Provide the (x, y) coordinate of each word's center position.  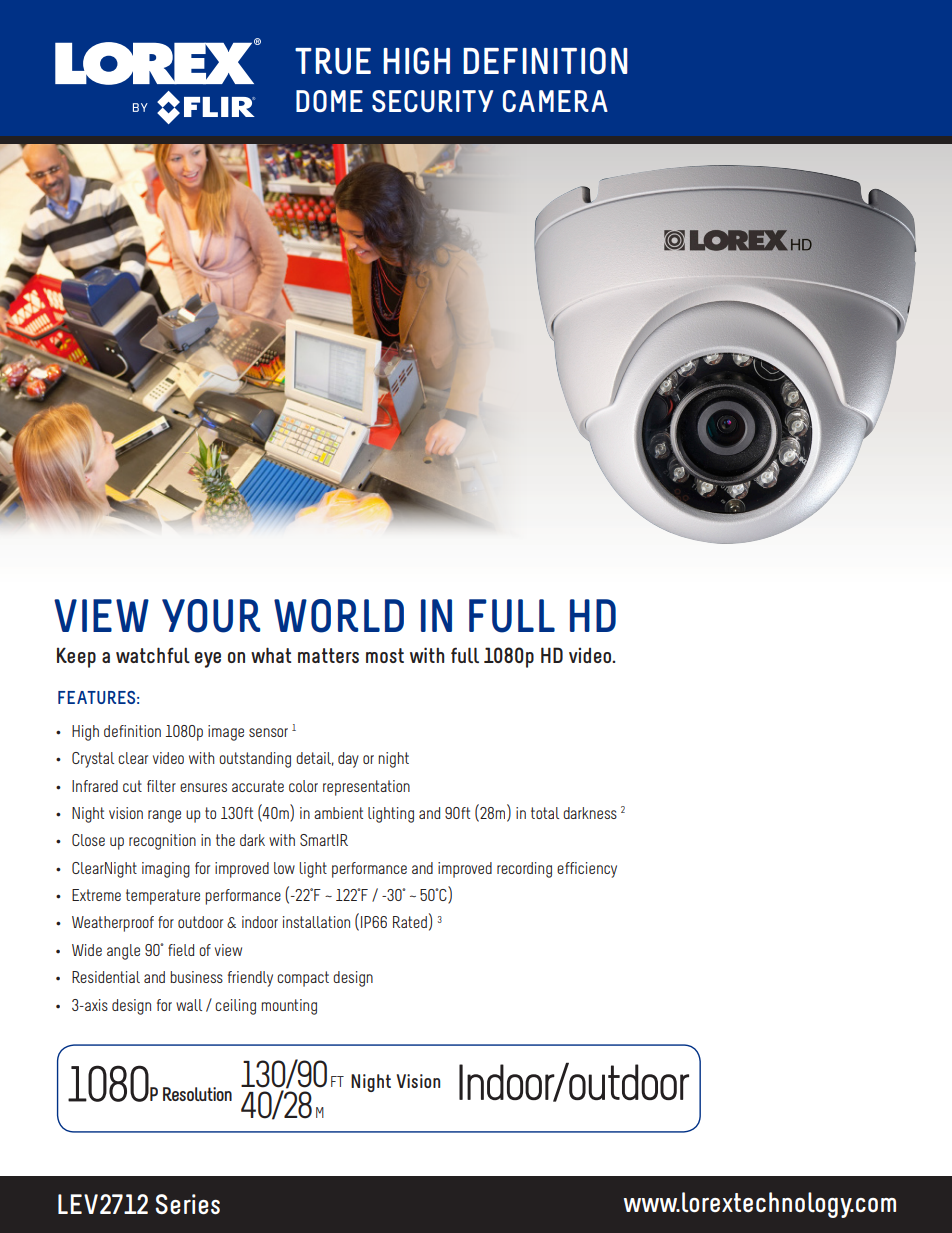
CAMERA (555, 101)
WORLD (339, 616)
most (385, 655)
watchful (153, 655)
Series (188, 1204)
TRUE (333, 61)
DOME (329, 101)
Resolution (197, 1094)
